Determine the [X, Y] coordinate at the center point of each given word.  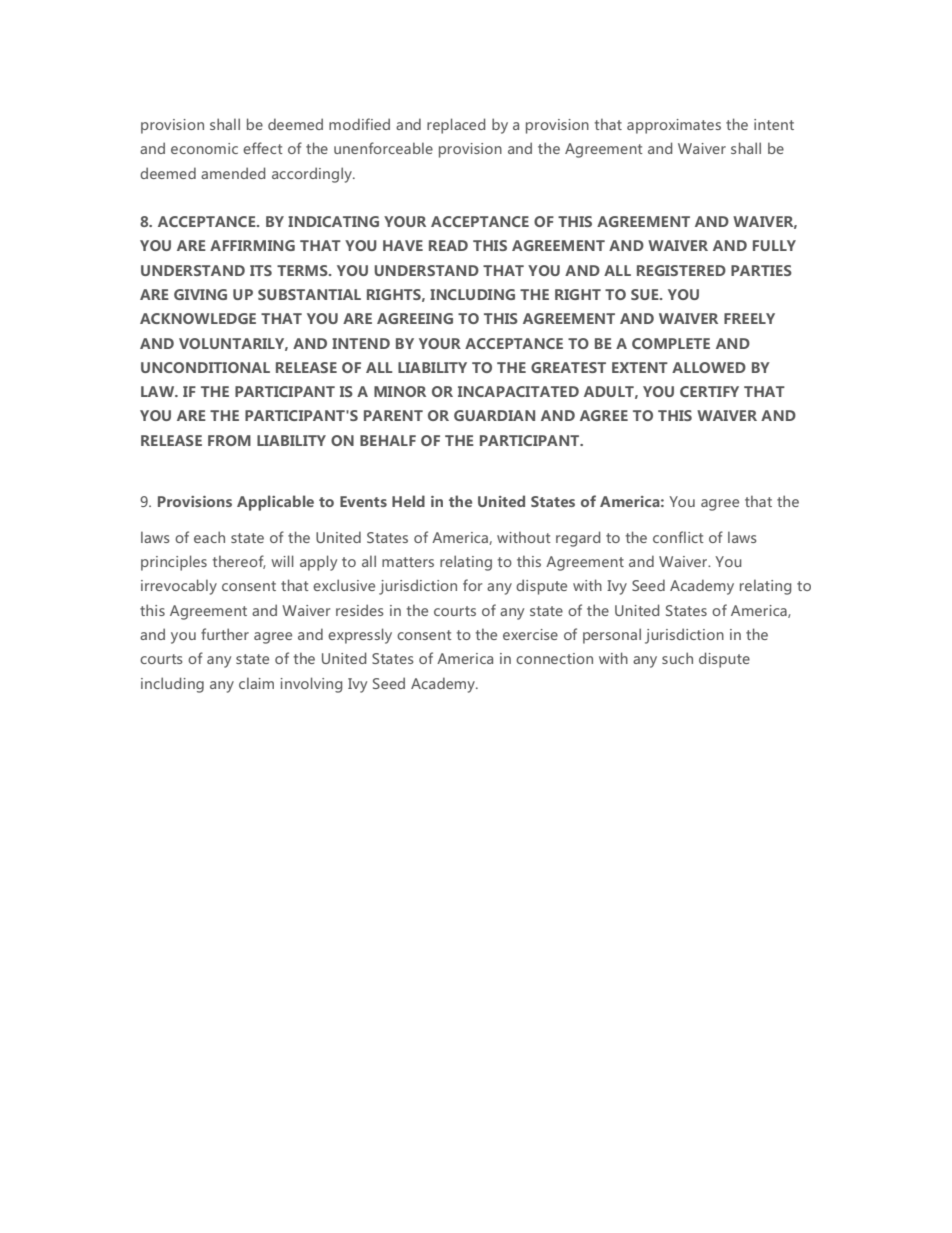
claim [256, 683]
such [677, 658]
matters [408, 562]
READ [448, 245]
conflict [678, 537]
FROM [229, 440]
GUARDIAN [494, 415]
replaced [456, 126]
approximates [674, 126]
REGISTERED [681, 270]
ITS [261, 270]
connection [554, 658]
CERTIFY [709, 391]
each [209, 537]
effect [263, 148]
